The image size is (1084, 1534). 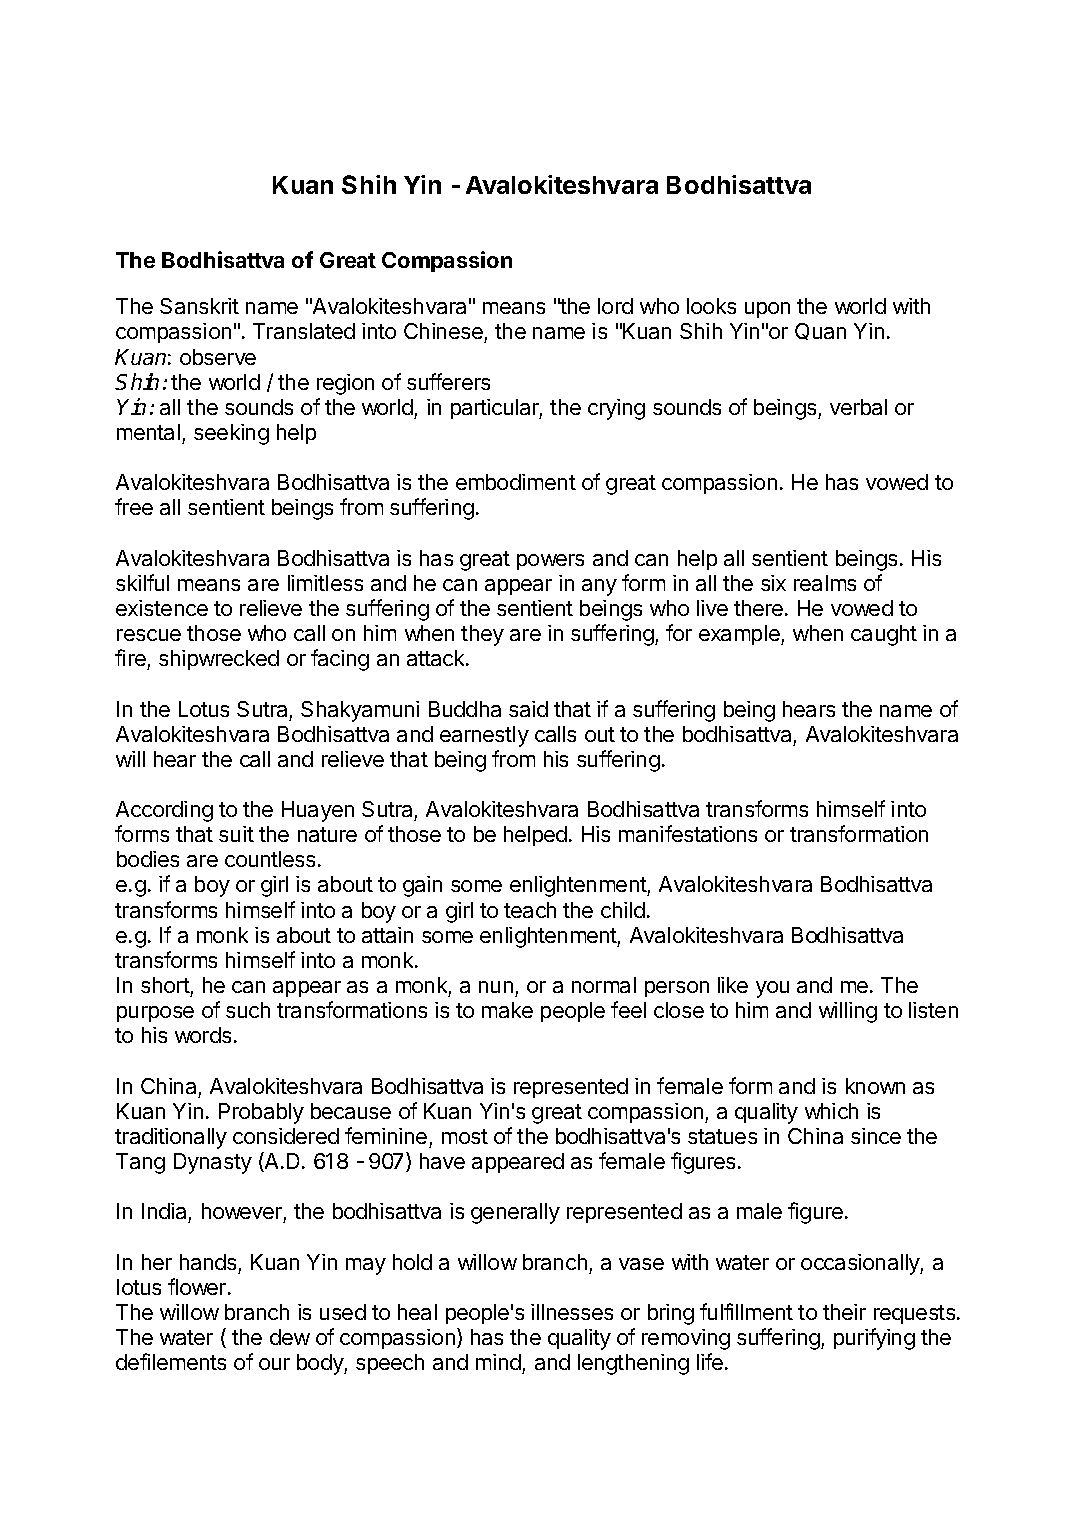 I want to click on illnesses, so click(x=572, y=1312).
